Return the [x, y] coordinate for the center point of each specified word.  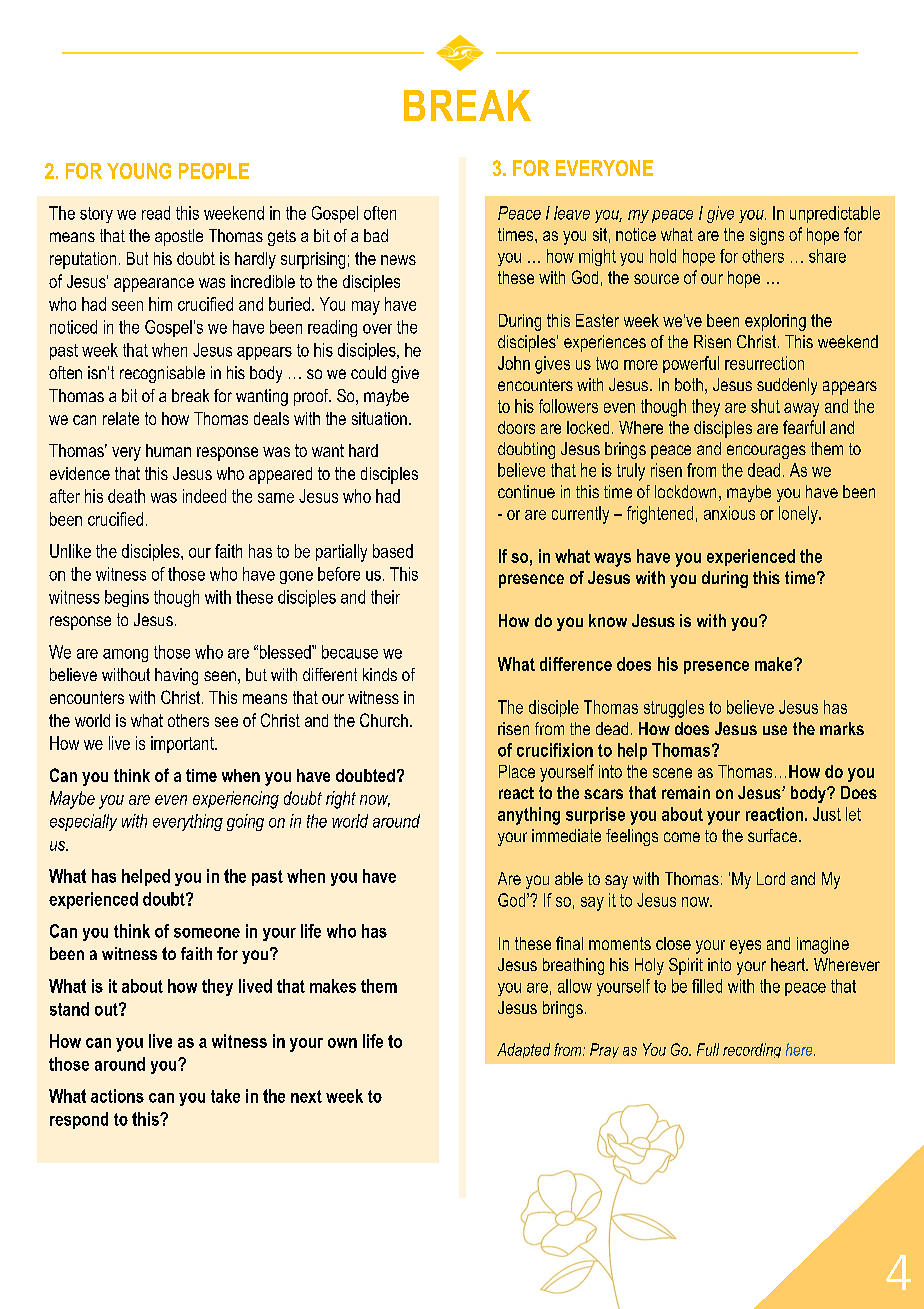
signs [767, 236]
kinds [380, 674]
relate [121, 418]
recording [752, 1050]
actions [117, 1096]
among [125, 655]
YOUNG [139, 171]
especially [83, 822]
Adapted [523, 1050]
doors [516, 427]
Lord [771, 878]
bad [376, 235]
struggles [674, 709]
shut [765, 406]
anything [529, 816]
